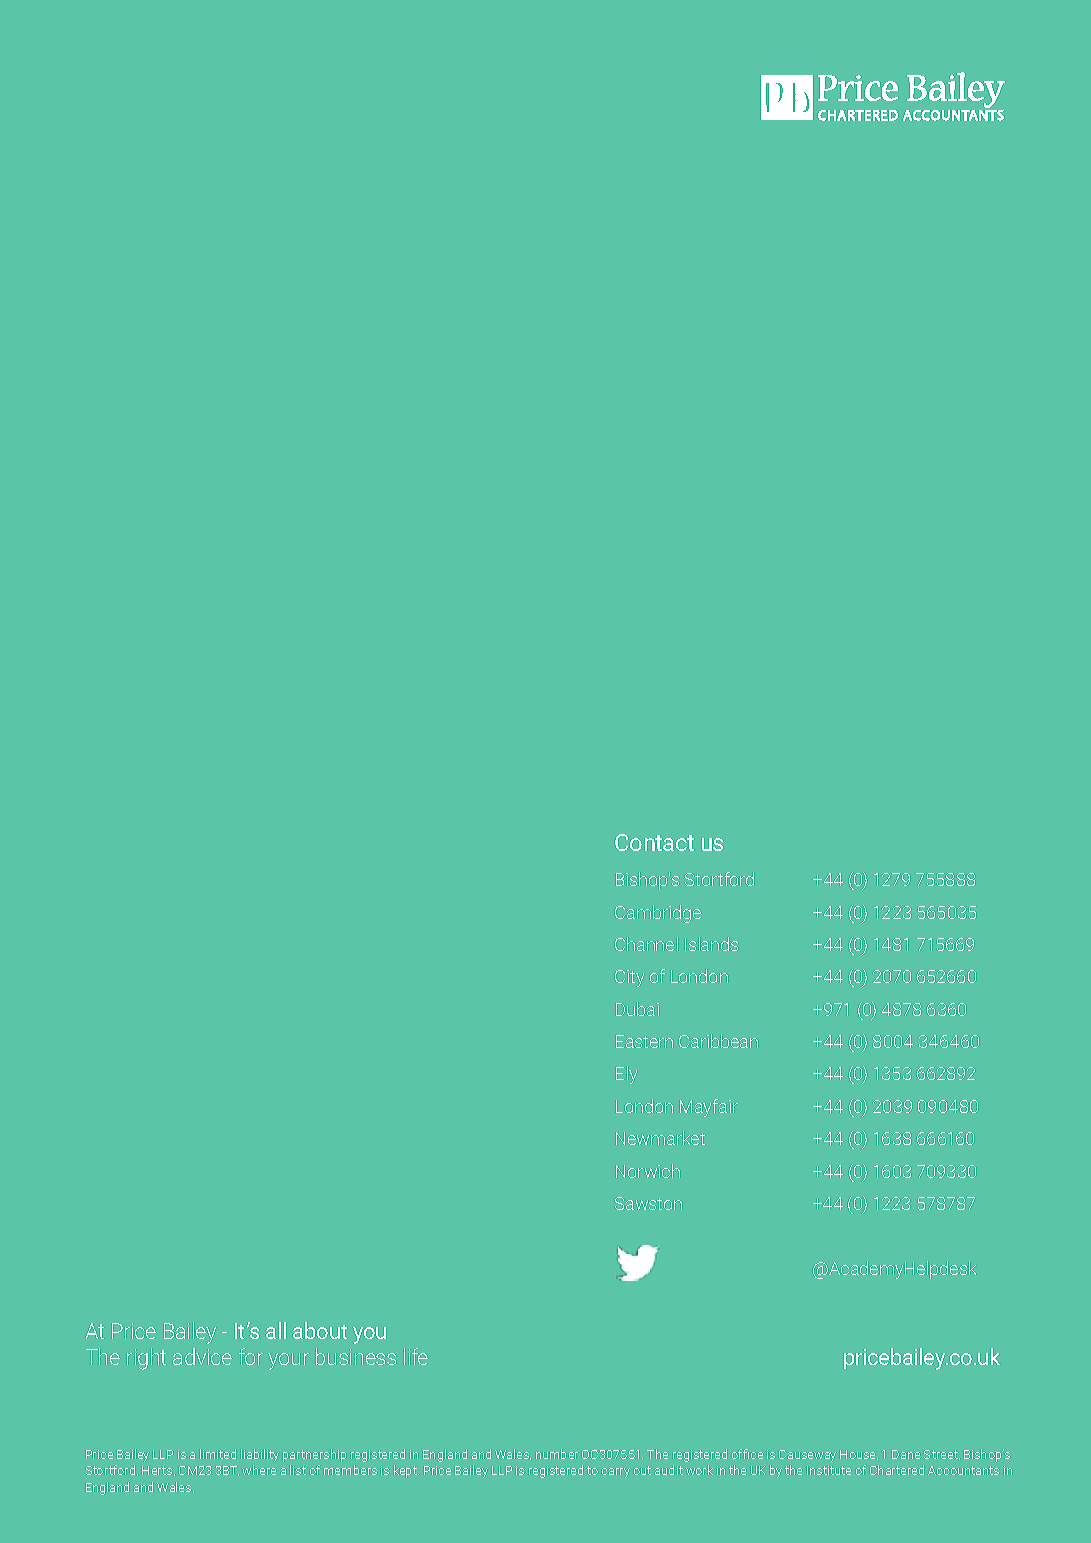 The image size is (1091, 1543). I want to click on Cambridge, so click(658, 914).
